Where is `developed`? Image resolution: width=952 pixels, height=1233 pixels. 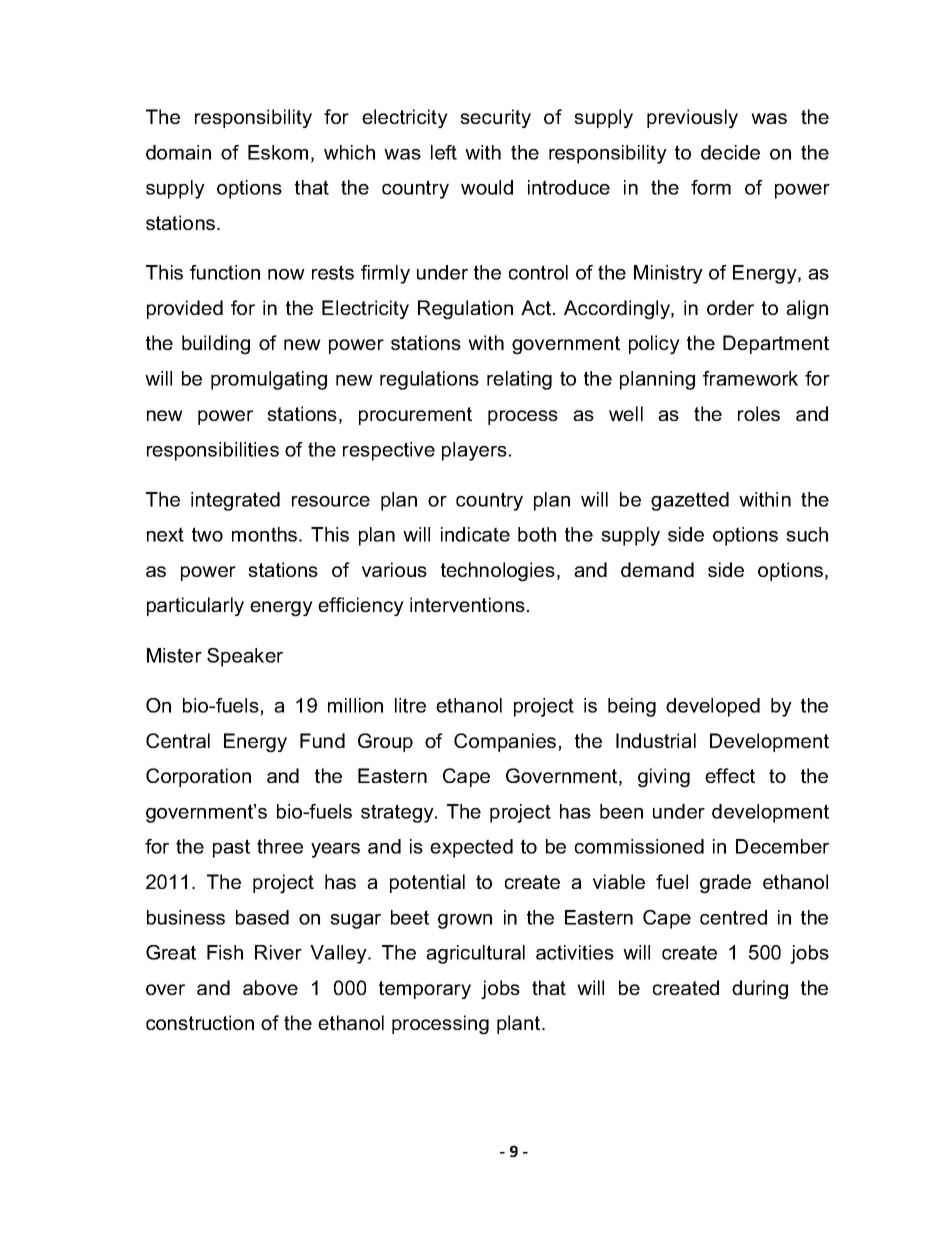
developed is located at coordinates (713, 707).
